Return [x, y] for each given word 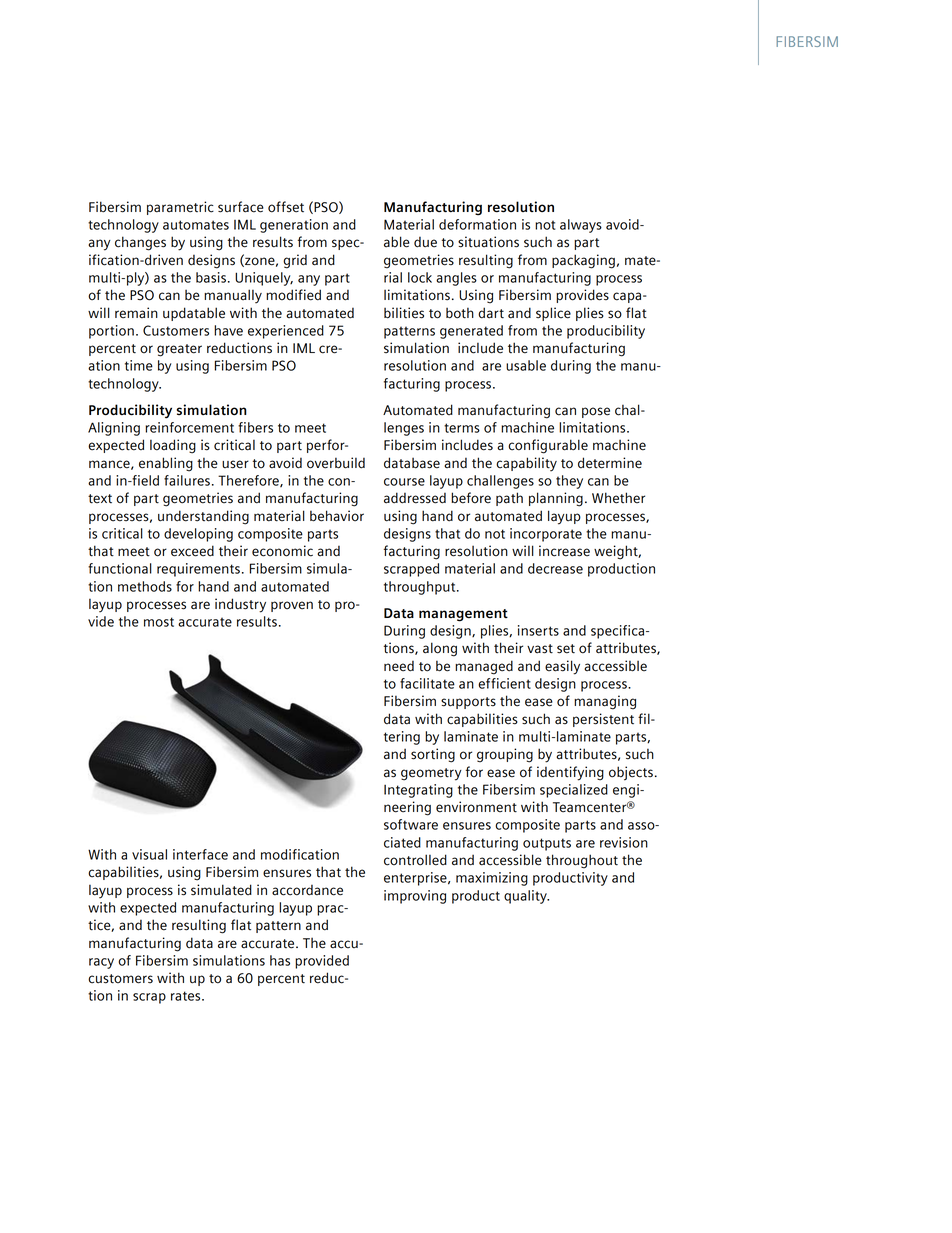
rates [187, 996]
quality [526, 897]
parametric [180, 208]
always [581, 226]
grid [295, 261]
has [280, 960]
